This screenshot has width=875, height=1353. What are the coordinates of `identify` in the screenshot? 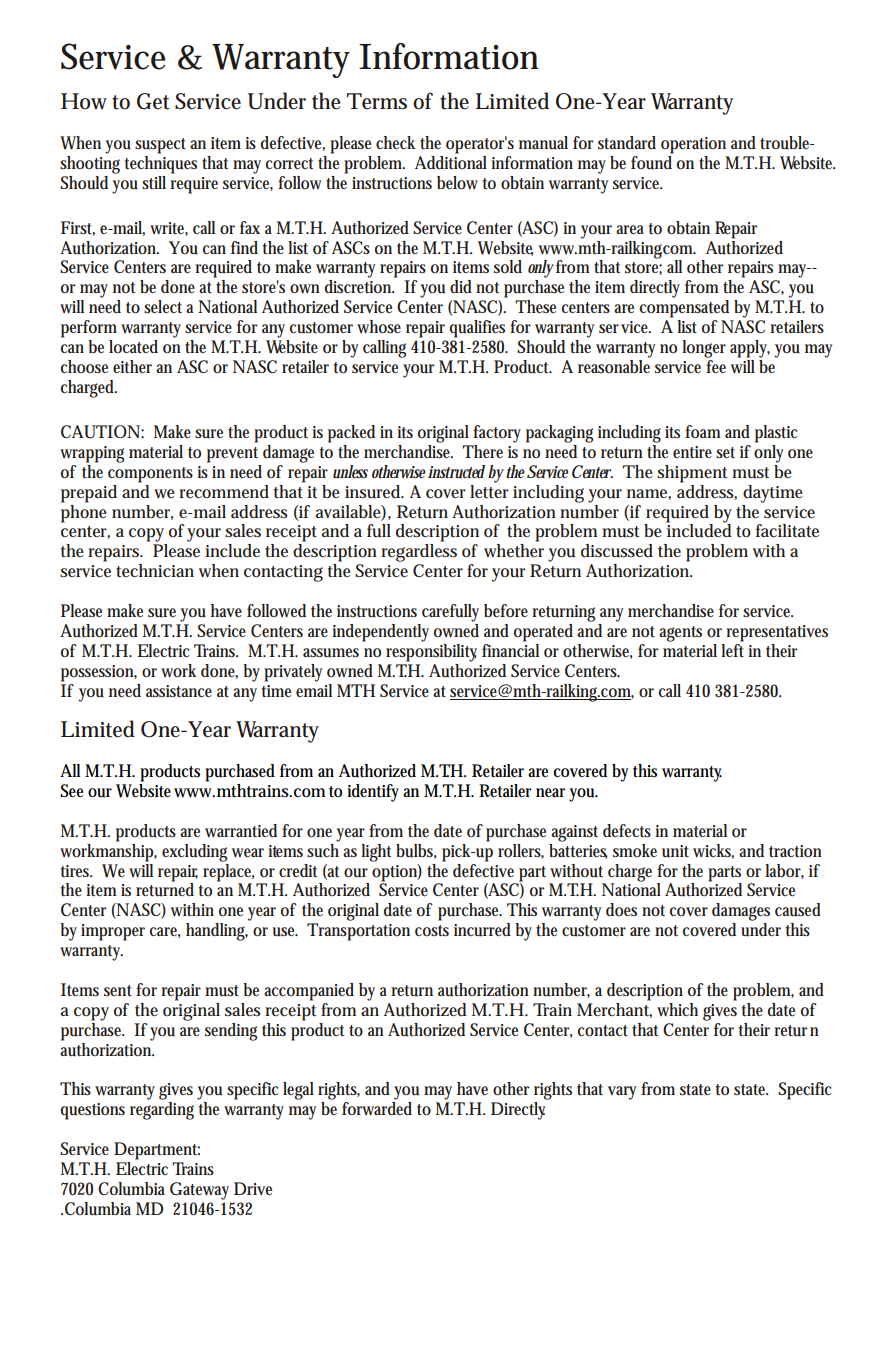 It's located at (373, 793).
